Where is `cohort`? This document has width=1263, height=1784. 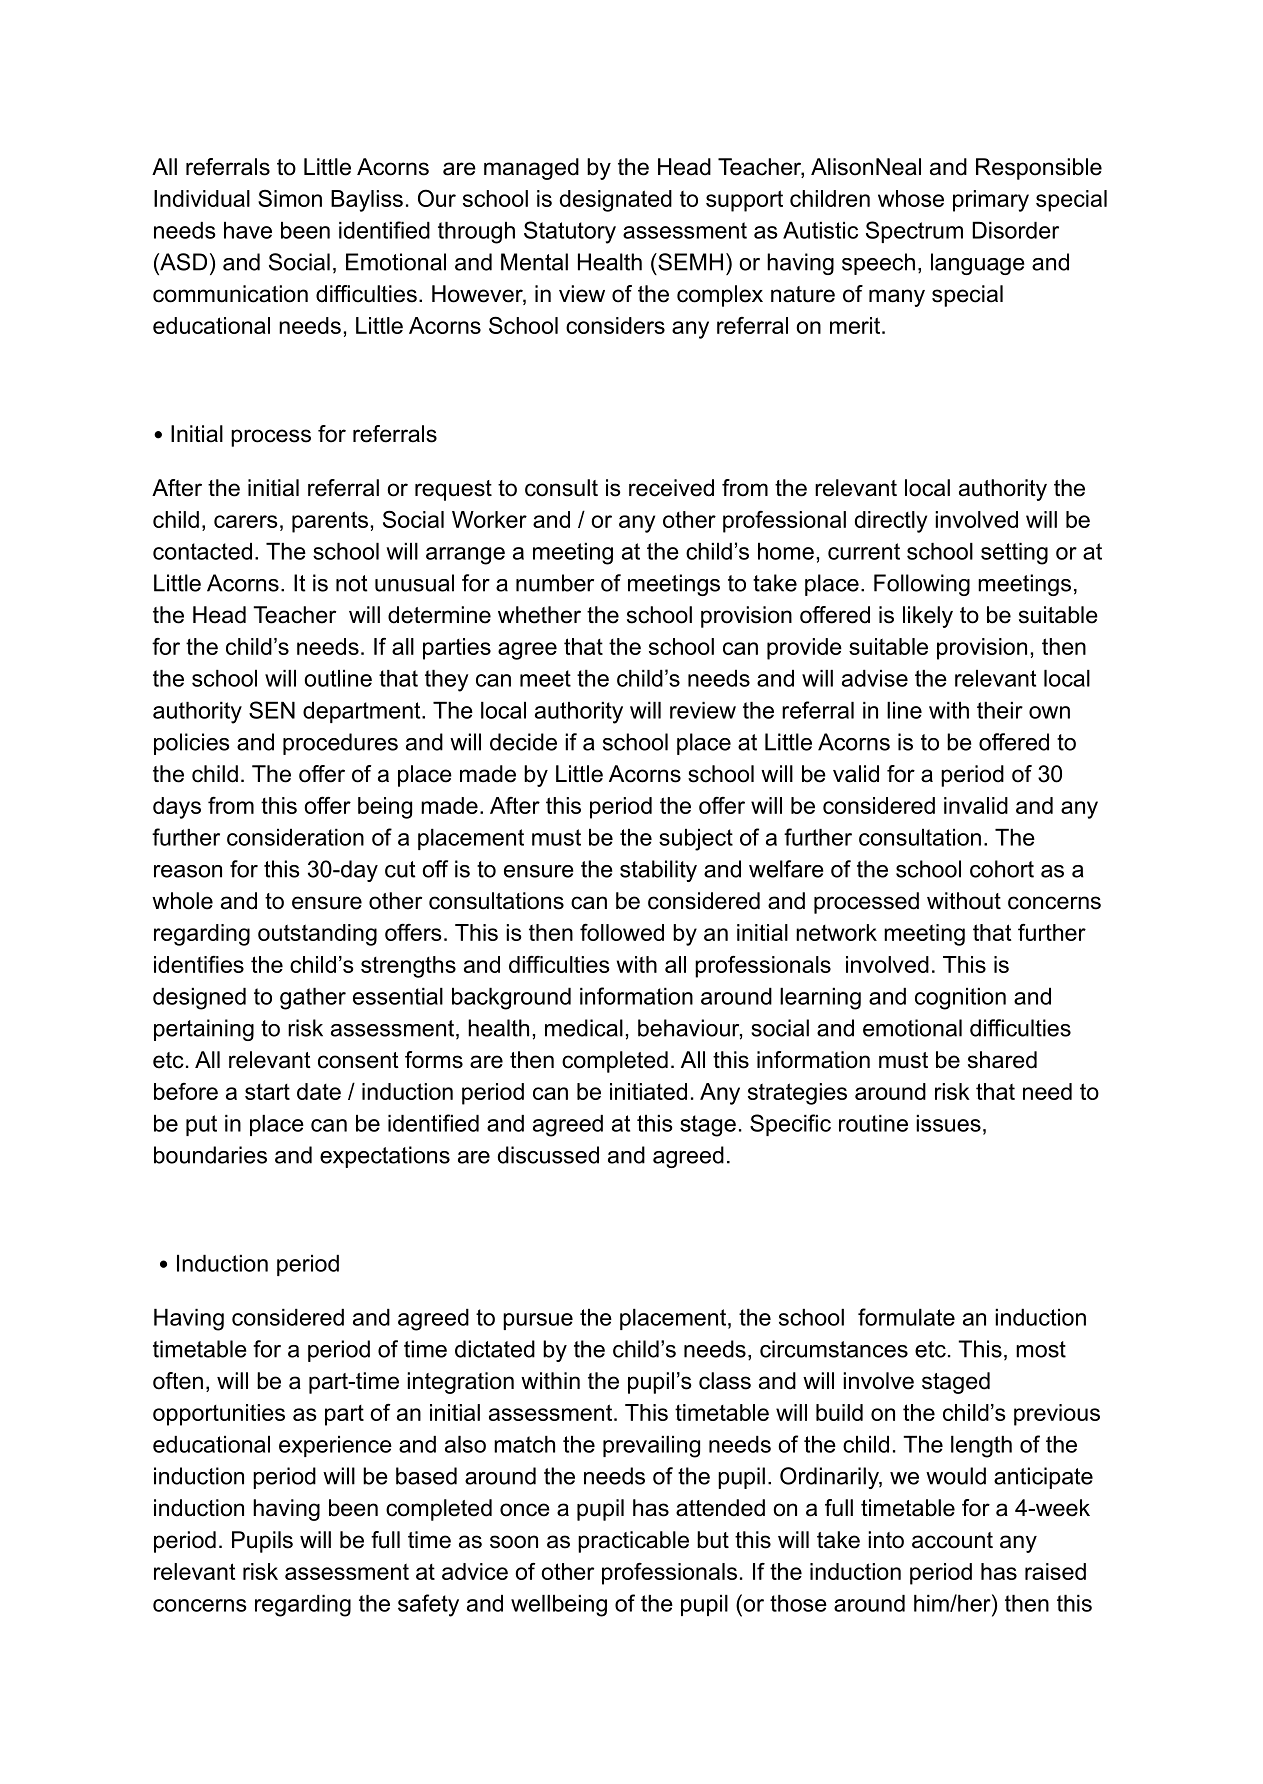
cohort is located at coordinates (1002, 869).
